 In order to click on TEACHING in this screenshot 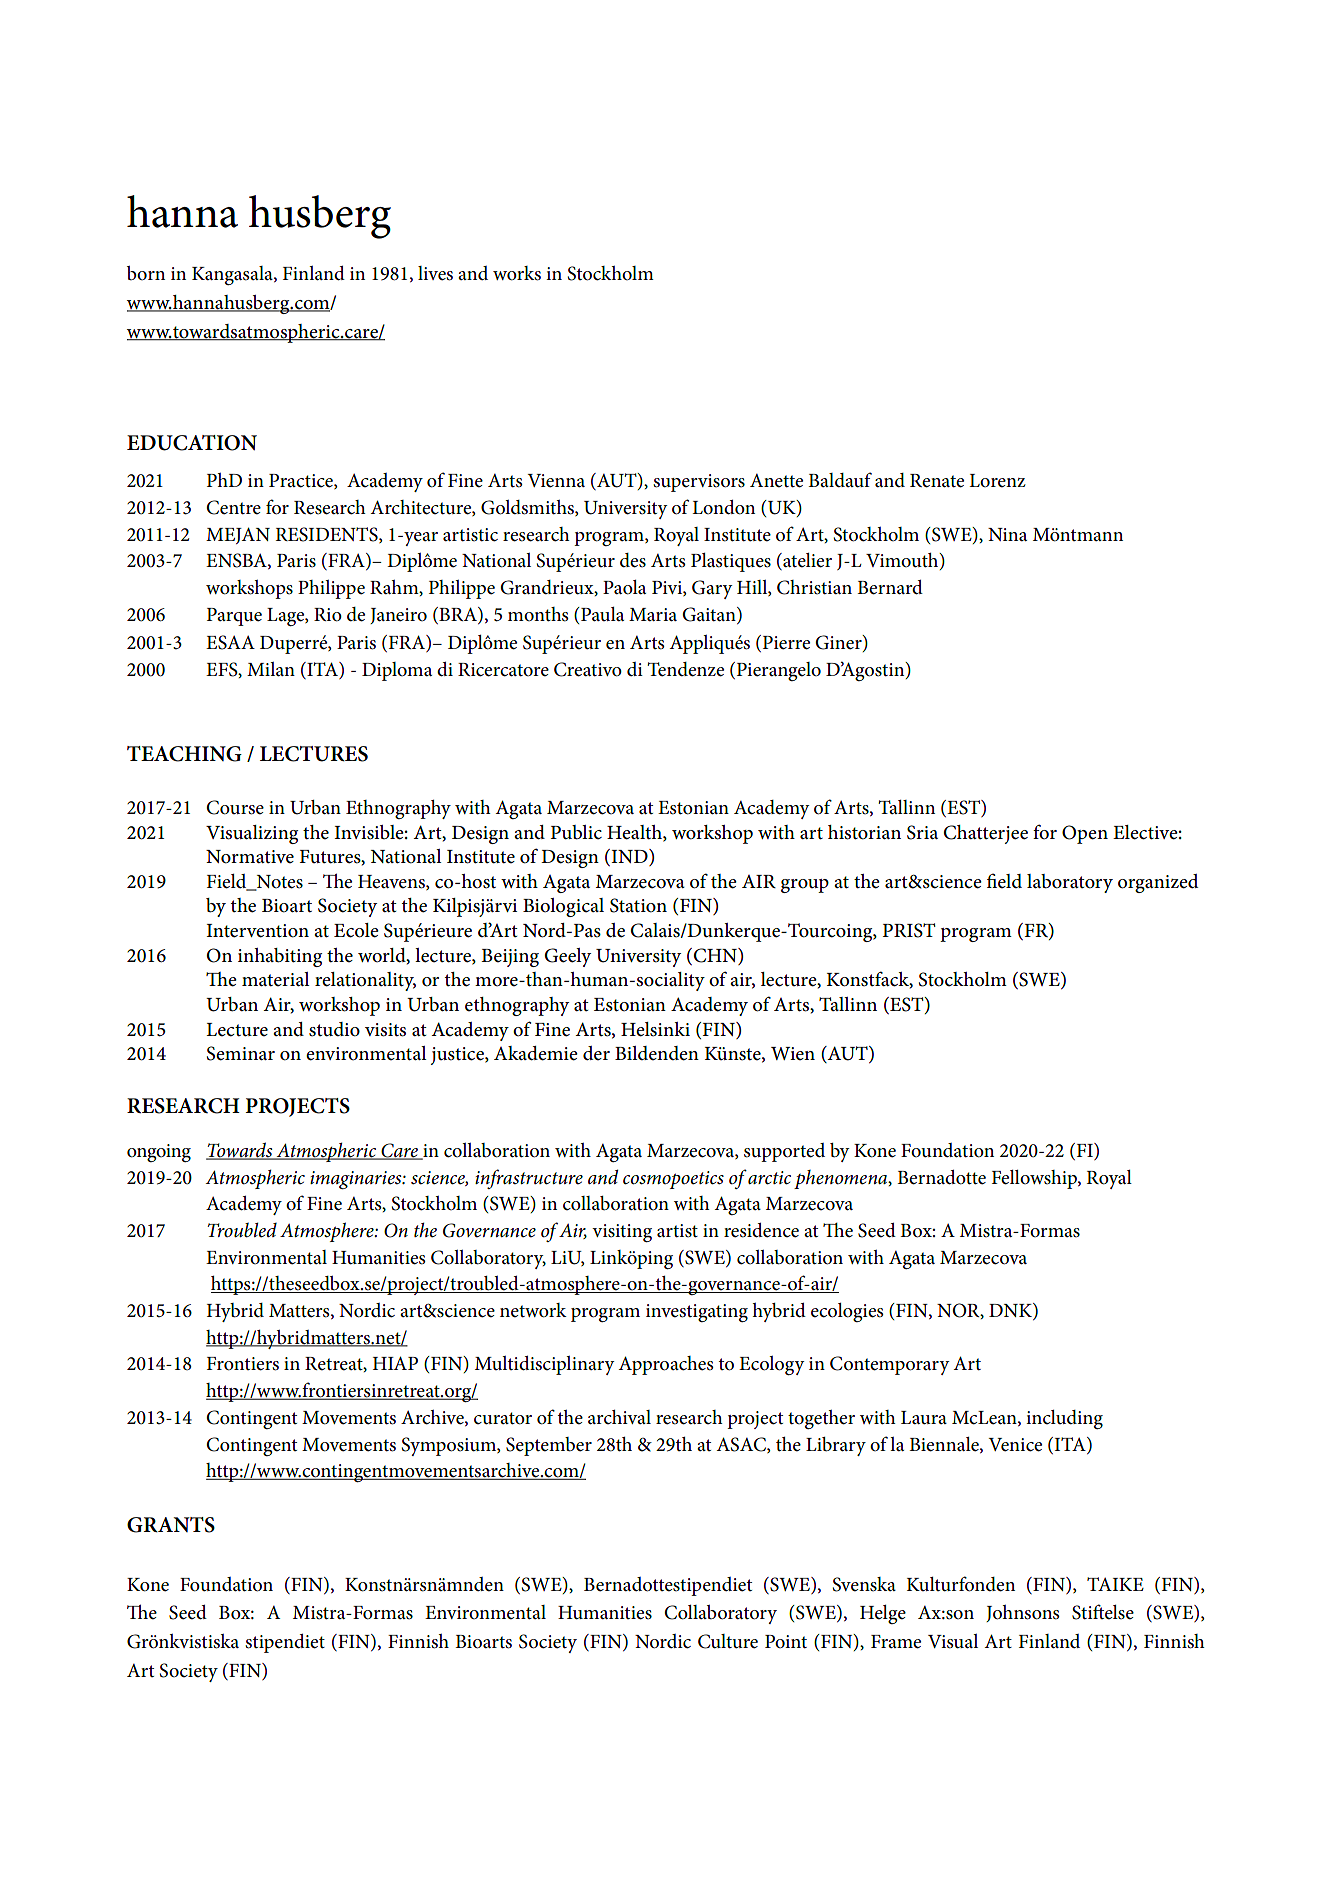, I will do `click(184, 754)`.
